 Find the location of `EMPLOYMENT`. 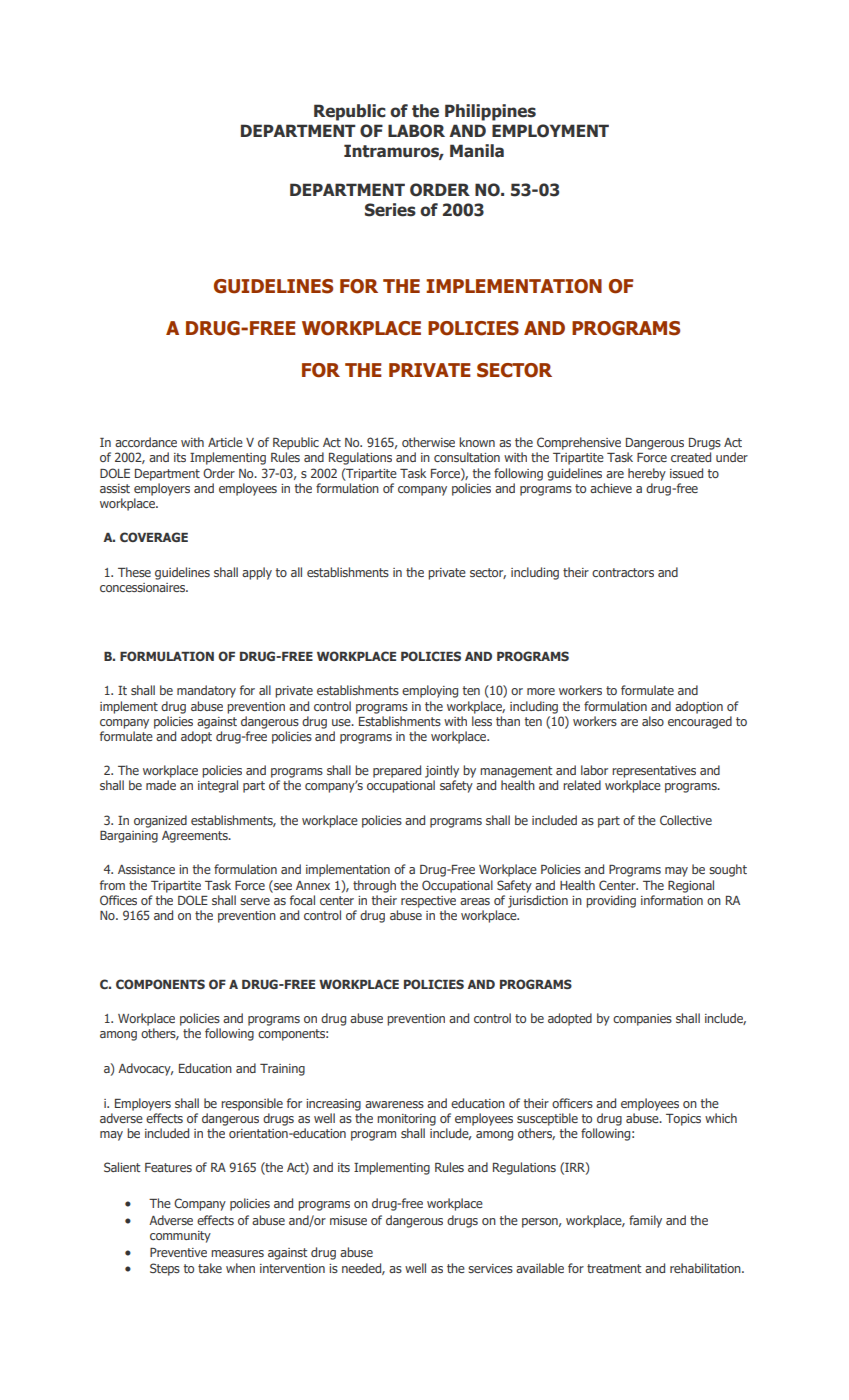

EMPLOYMENT is located at coordinates (550, 131).
